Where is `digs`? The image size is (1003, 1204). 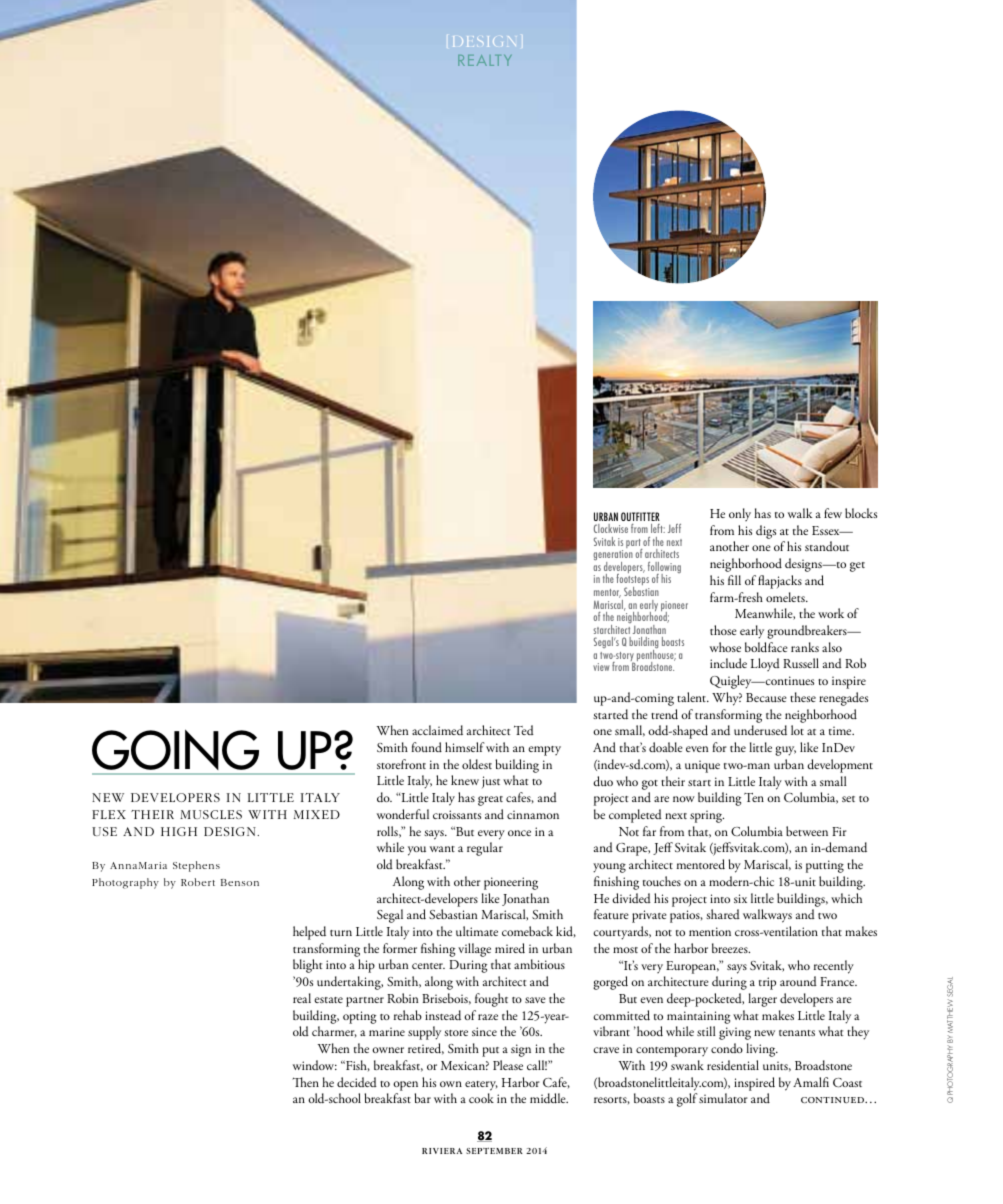 digs is located at coordinates (766, 532).
